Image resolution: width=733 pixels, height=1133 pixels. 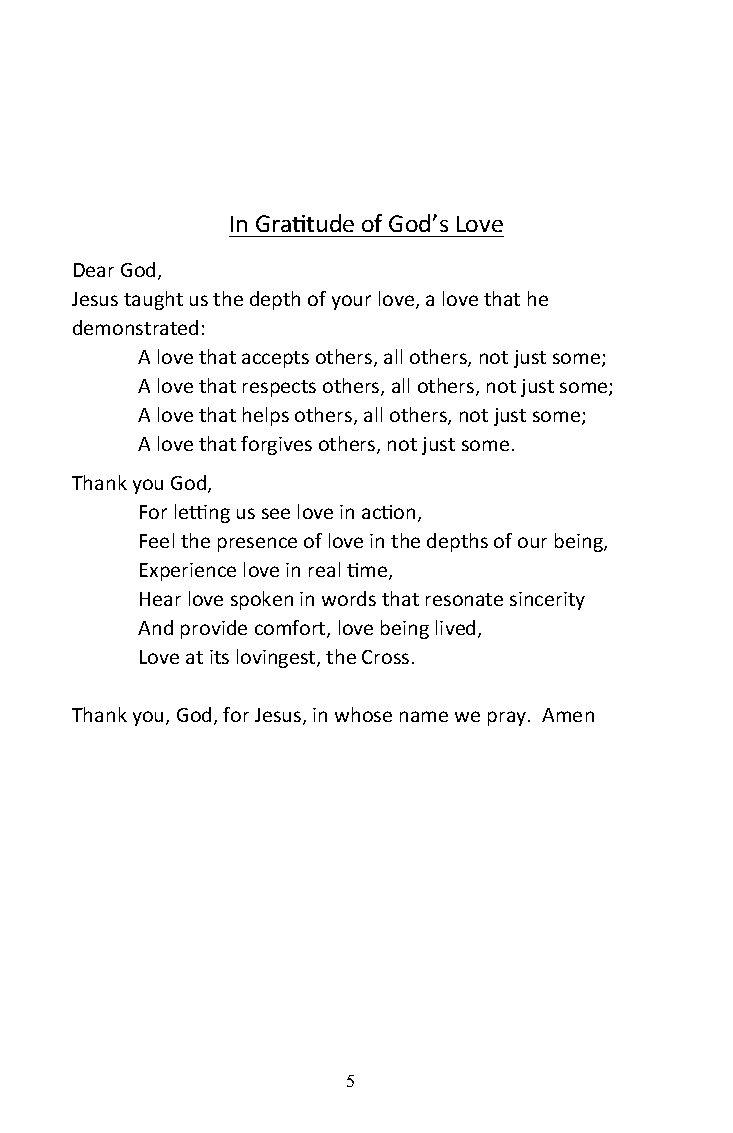 What do you see at coordinates (351, 302) in the screenshot?
I see `your` at bounding box center [351, 302].
